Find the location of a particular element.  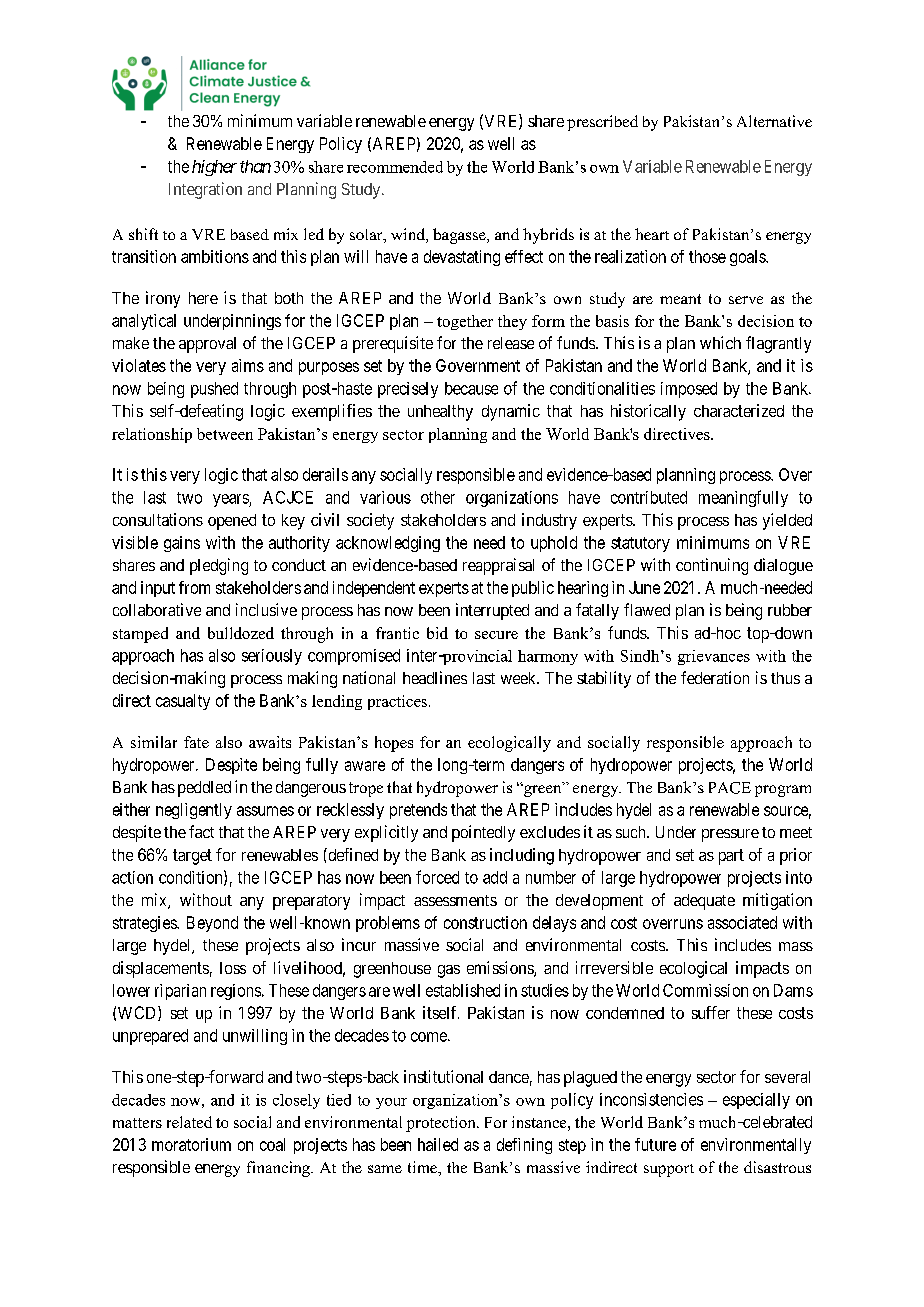

Beyond is located at coordinates (212, 924).
